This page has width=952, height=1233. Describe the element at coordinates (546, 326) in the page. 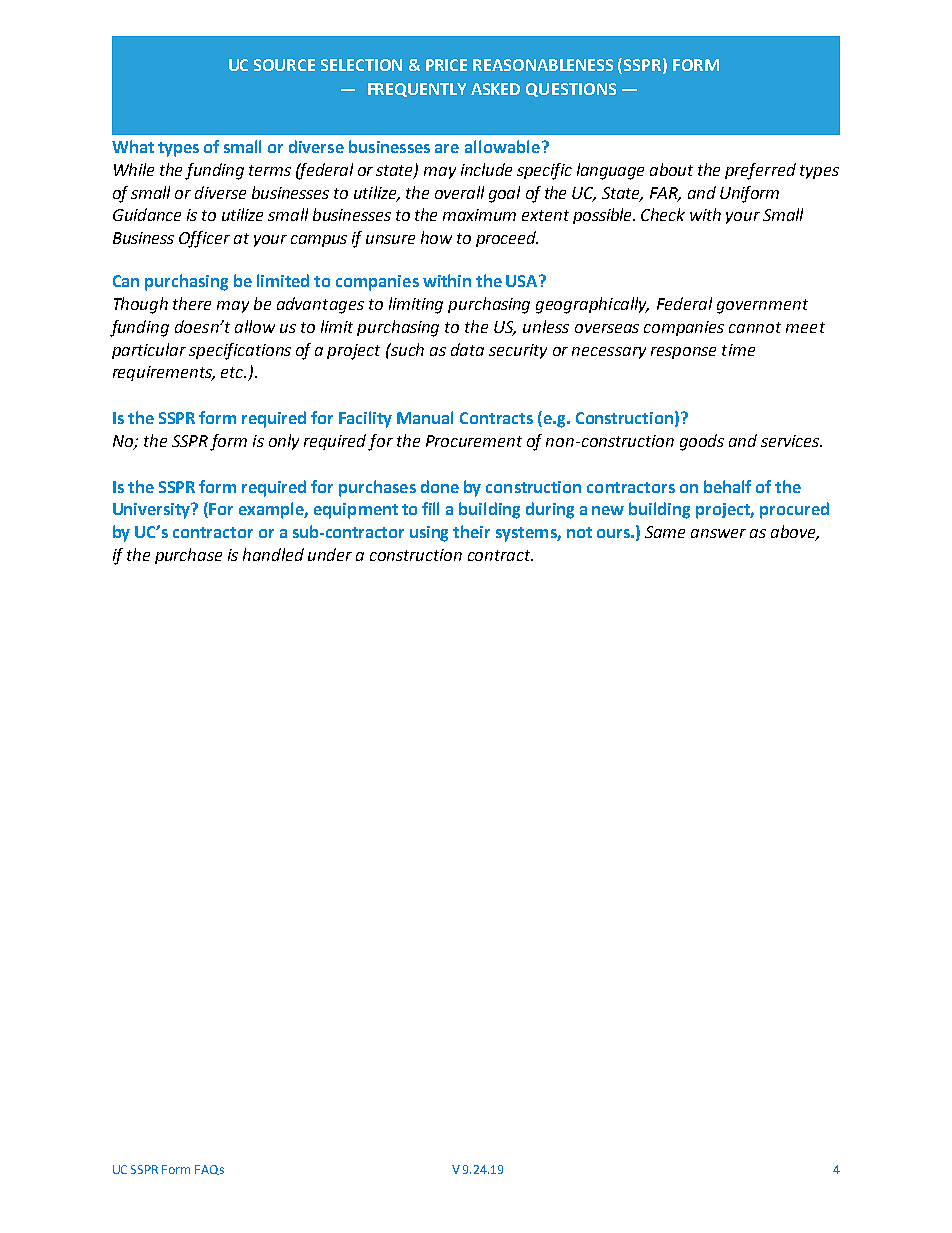

I see `unless` at that location.
